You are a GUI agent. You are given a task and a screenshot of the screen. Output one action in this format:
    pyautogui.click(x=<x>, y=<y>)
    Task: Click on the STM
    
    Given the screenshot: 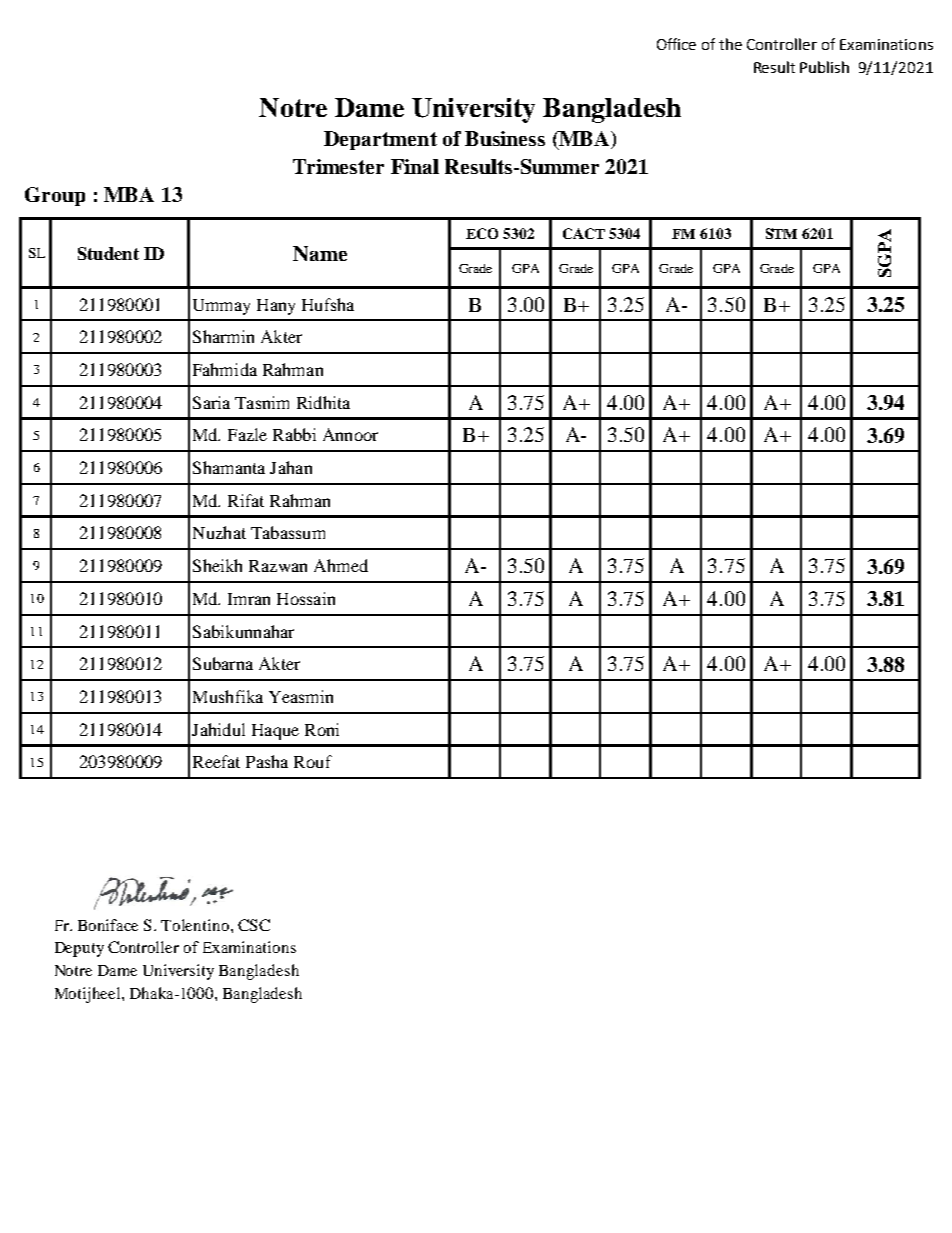 What is the action you would take?
    pyautogui.click(x=781, y=233)
